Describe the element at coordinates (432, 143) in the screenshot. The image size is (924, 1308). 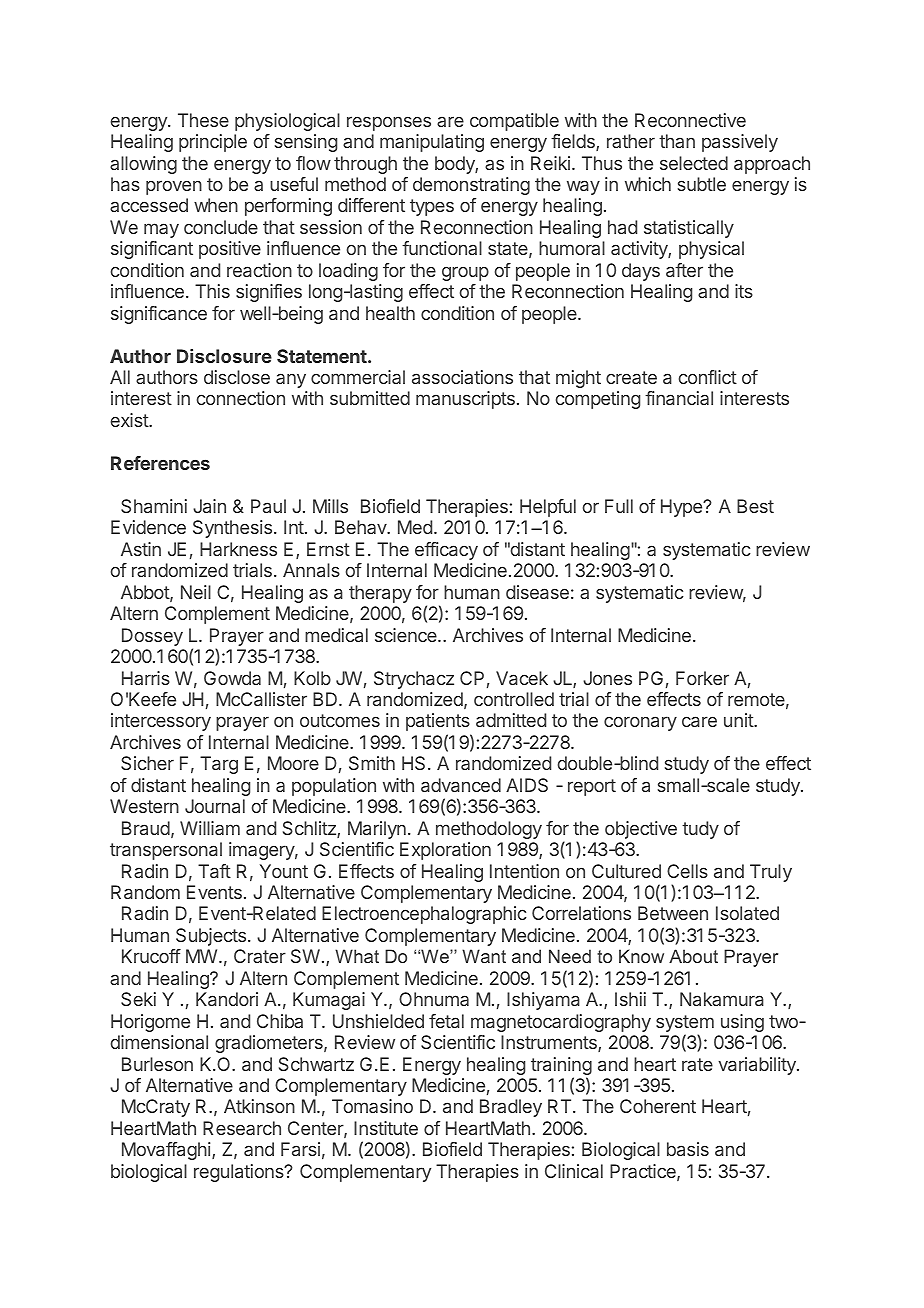
I see `manipulating` at that location.
